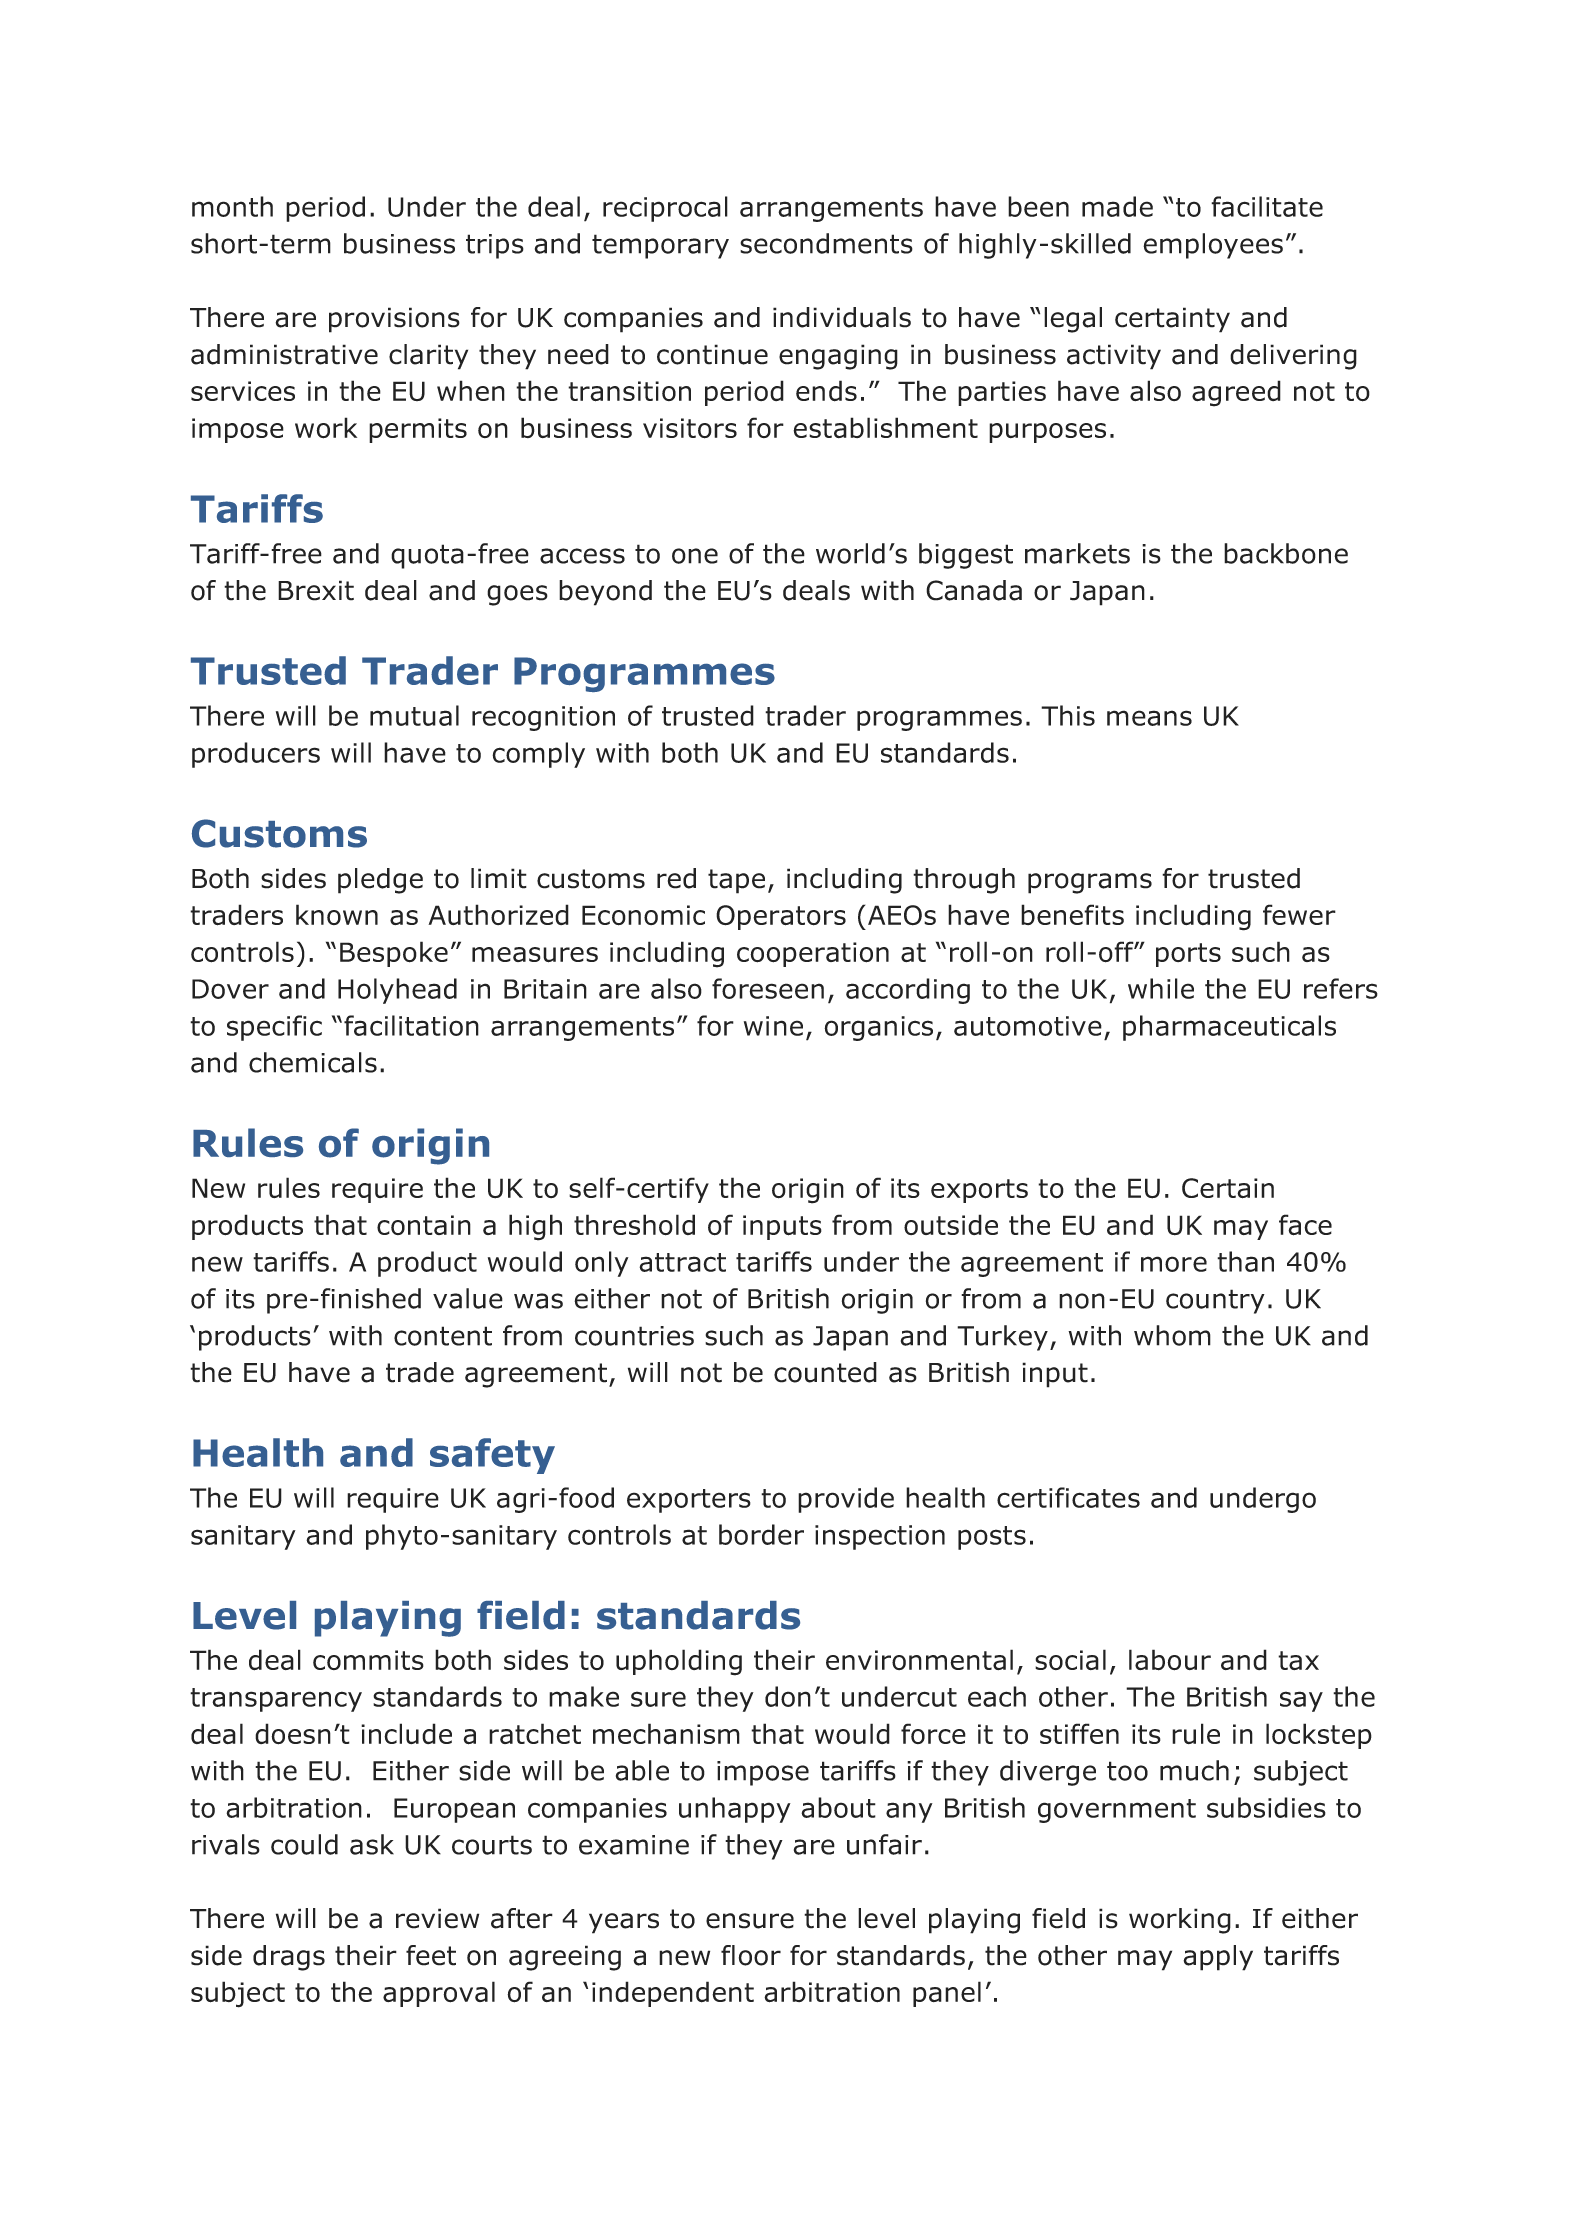 The height and width of the screenshot is (2221, 1571). I want to click on tape, so click(736, 881).
